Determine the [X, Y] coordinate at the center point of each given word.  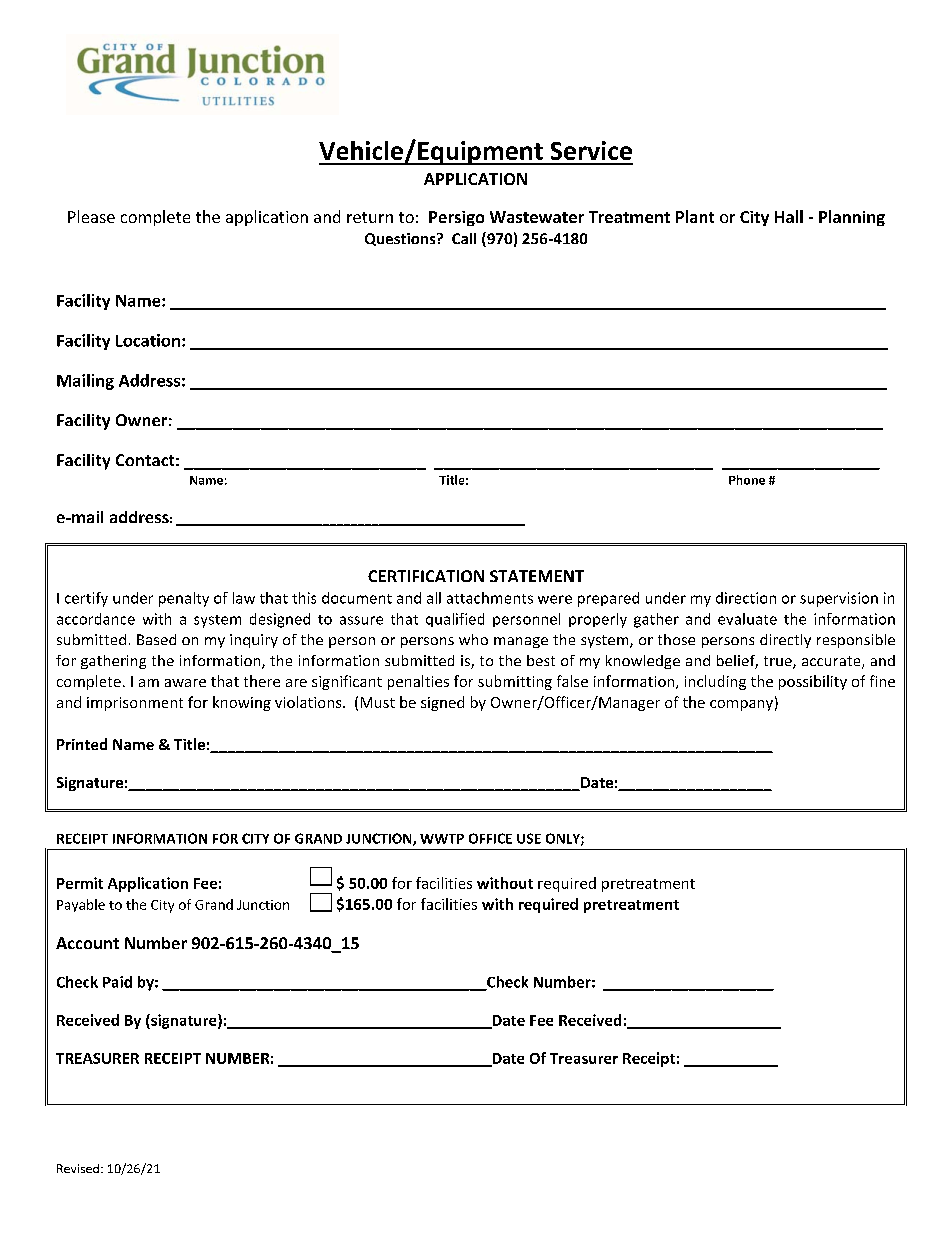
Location [148, 340]
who [473, 639]
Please [91, 216]
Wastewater [537, 217]
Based [156, 639]
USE [529, 838]
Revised [78, 1168]
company [741, 705]
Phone [747, 480]
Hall [789, 216]
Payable [81, 905]
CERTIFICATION [426, 576]
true [779, 662]
